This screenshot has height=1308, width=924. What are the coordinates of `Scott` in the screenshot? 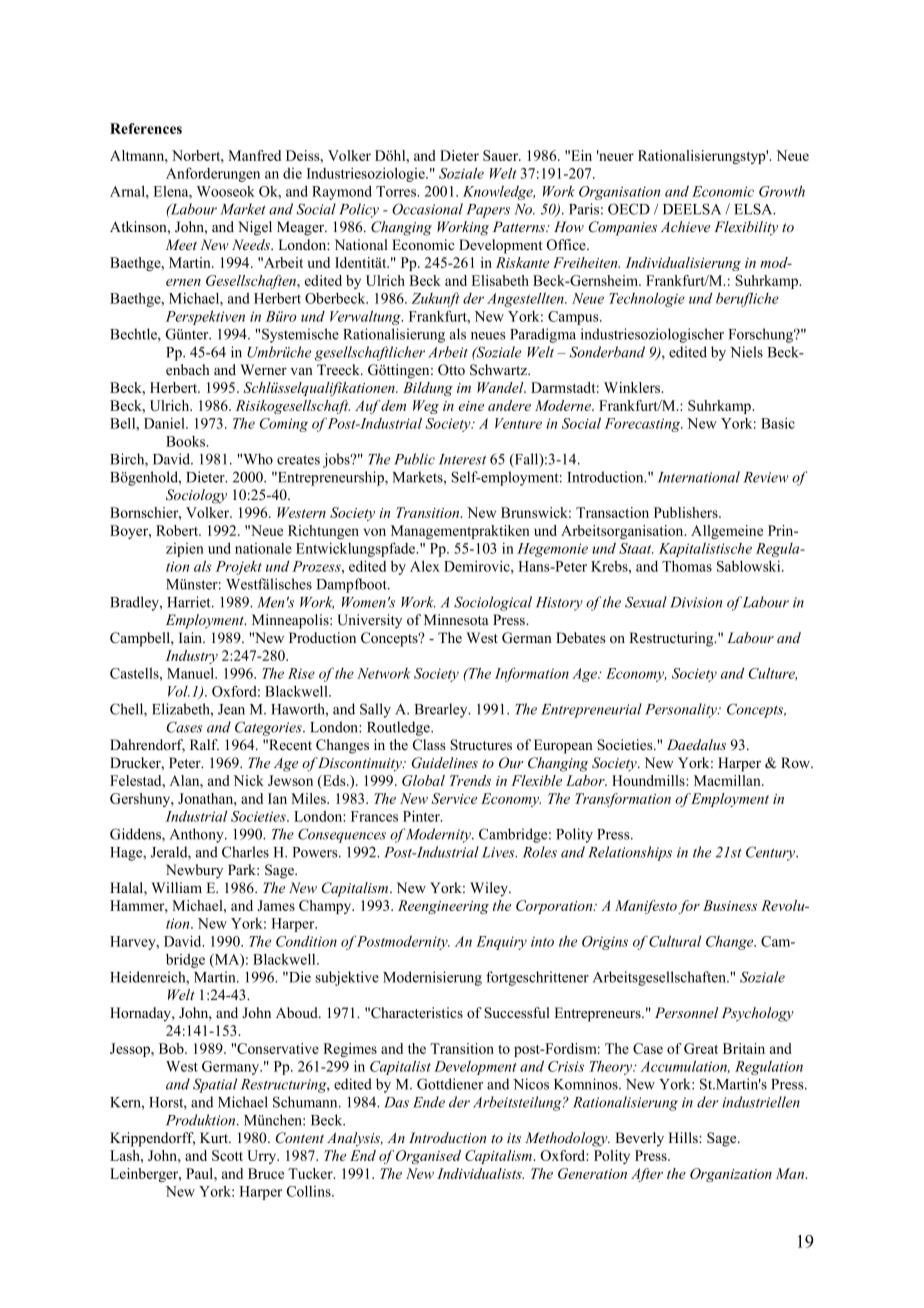 It's located at (227, 1155).
